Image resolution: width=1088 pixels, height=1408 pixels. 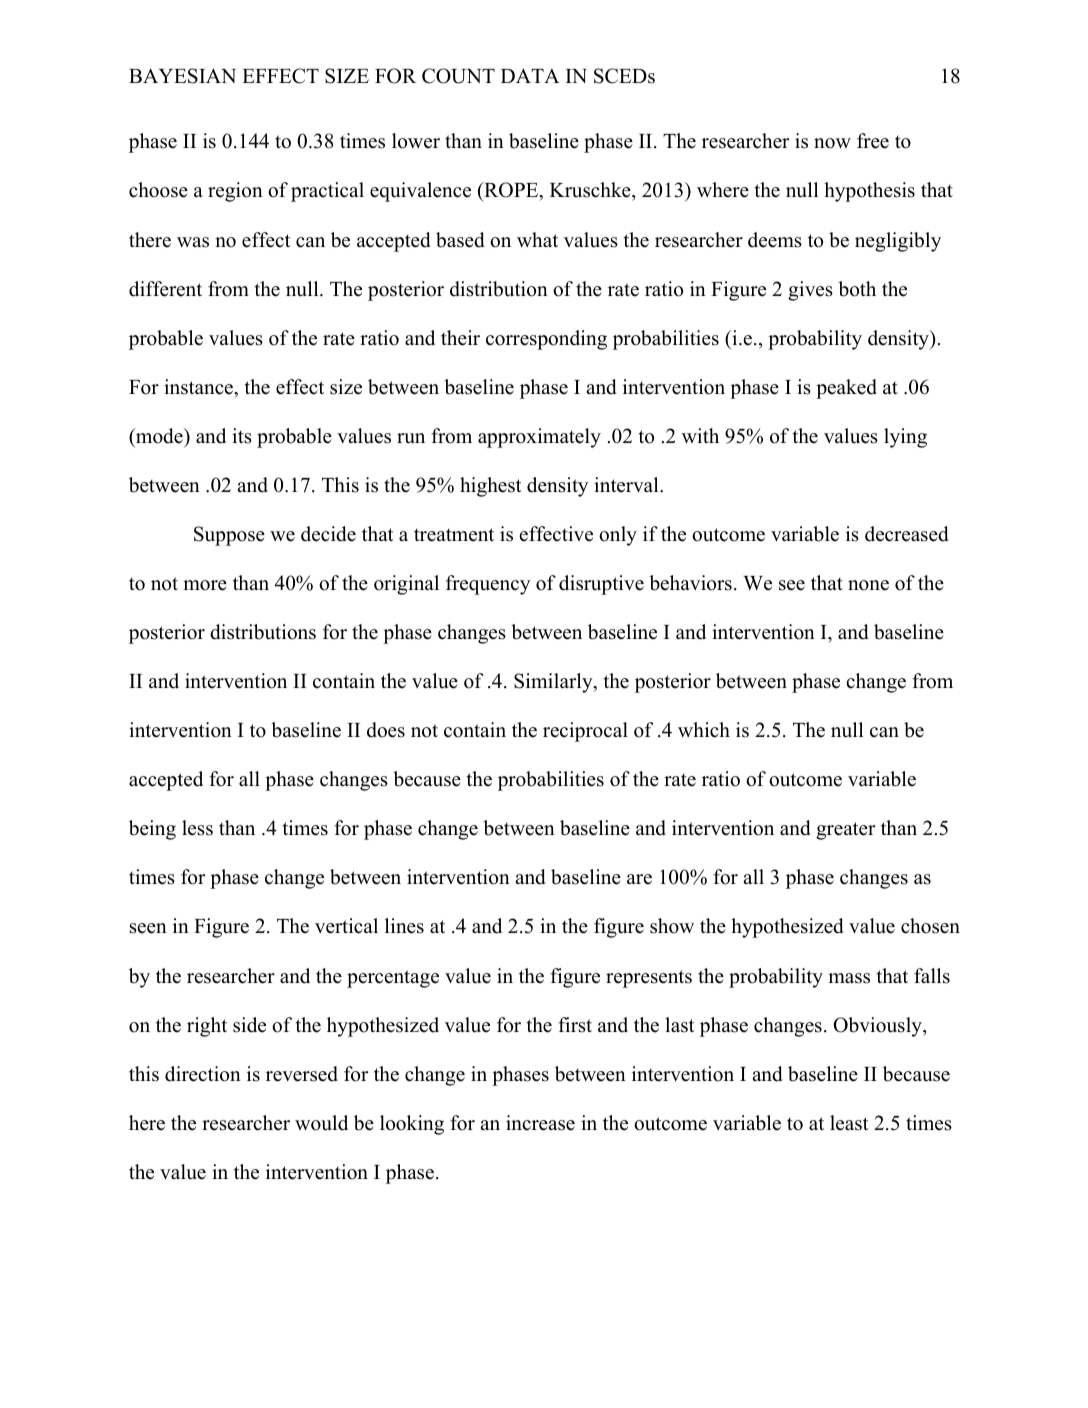 I want to click on DATA, so click(x=530, y=75).
